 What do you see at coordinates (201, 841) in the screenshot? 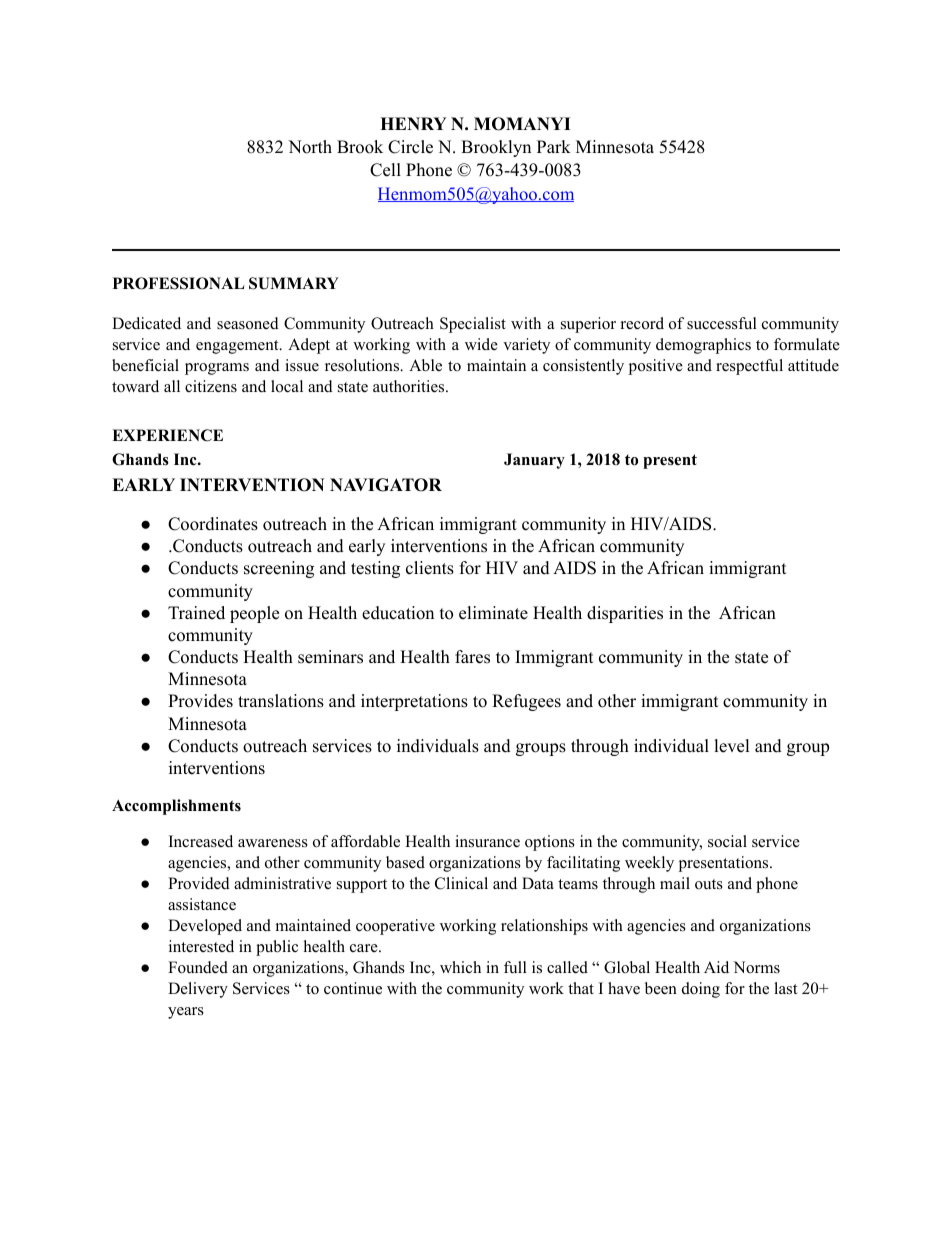
I see `Increased` at bounding box center [201, 841].
